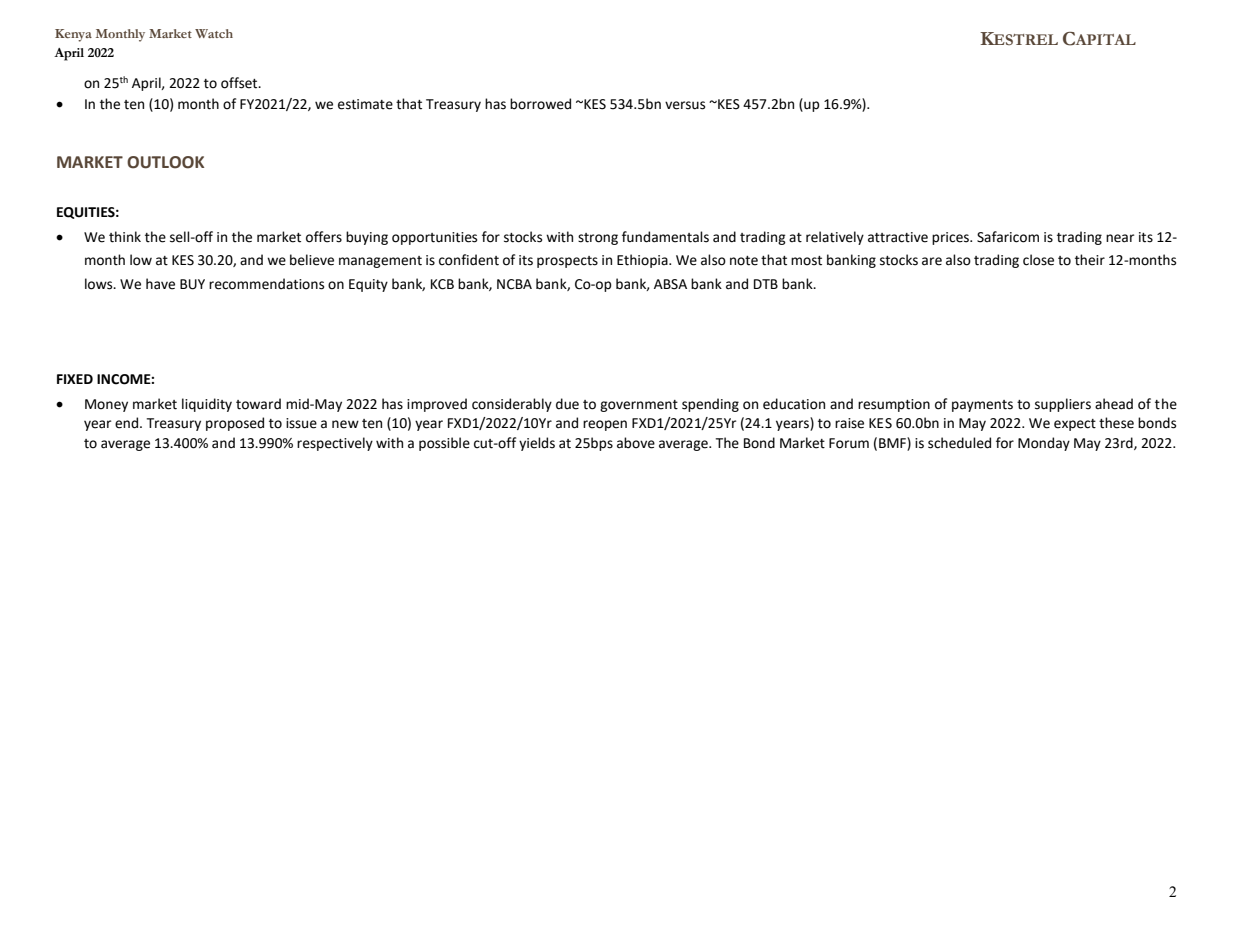 The width and height of the image is (1233, 952). I want to click on Watch, so click(214, 33).
